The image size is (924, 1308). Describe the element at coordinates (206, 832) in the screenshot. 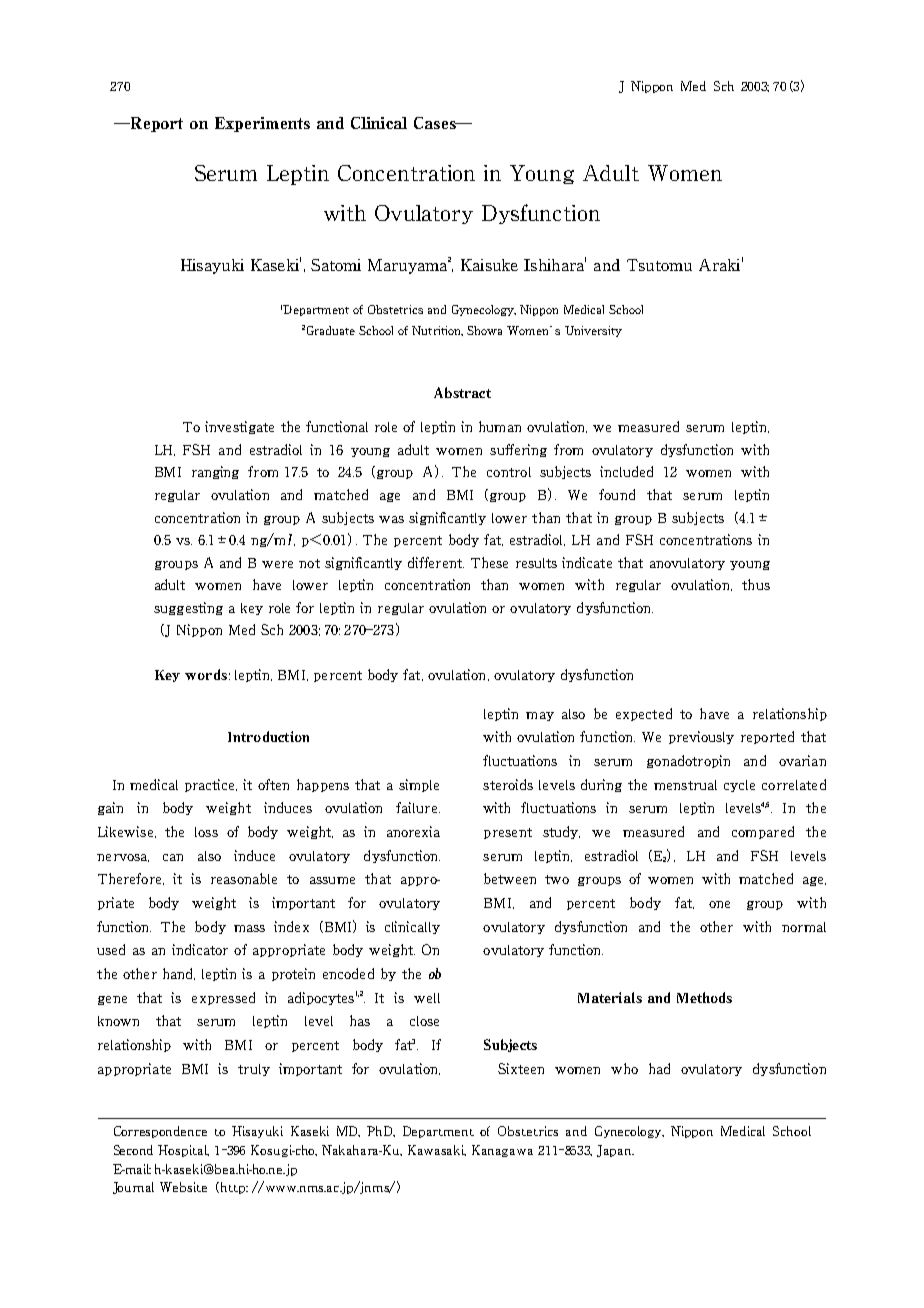

I see `loss` at that location.
